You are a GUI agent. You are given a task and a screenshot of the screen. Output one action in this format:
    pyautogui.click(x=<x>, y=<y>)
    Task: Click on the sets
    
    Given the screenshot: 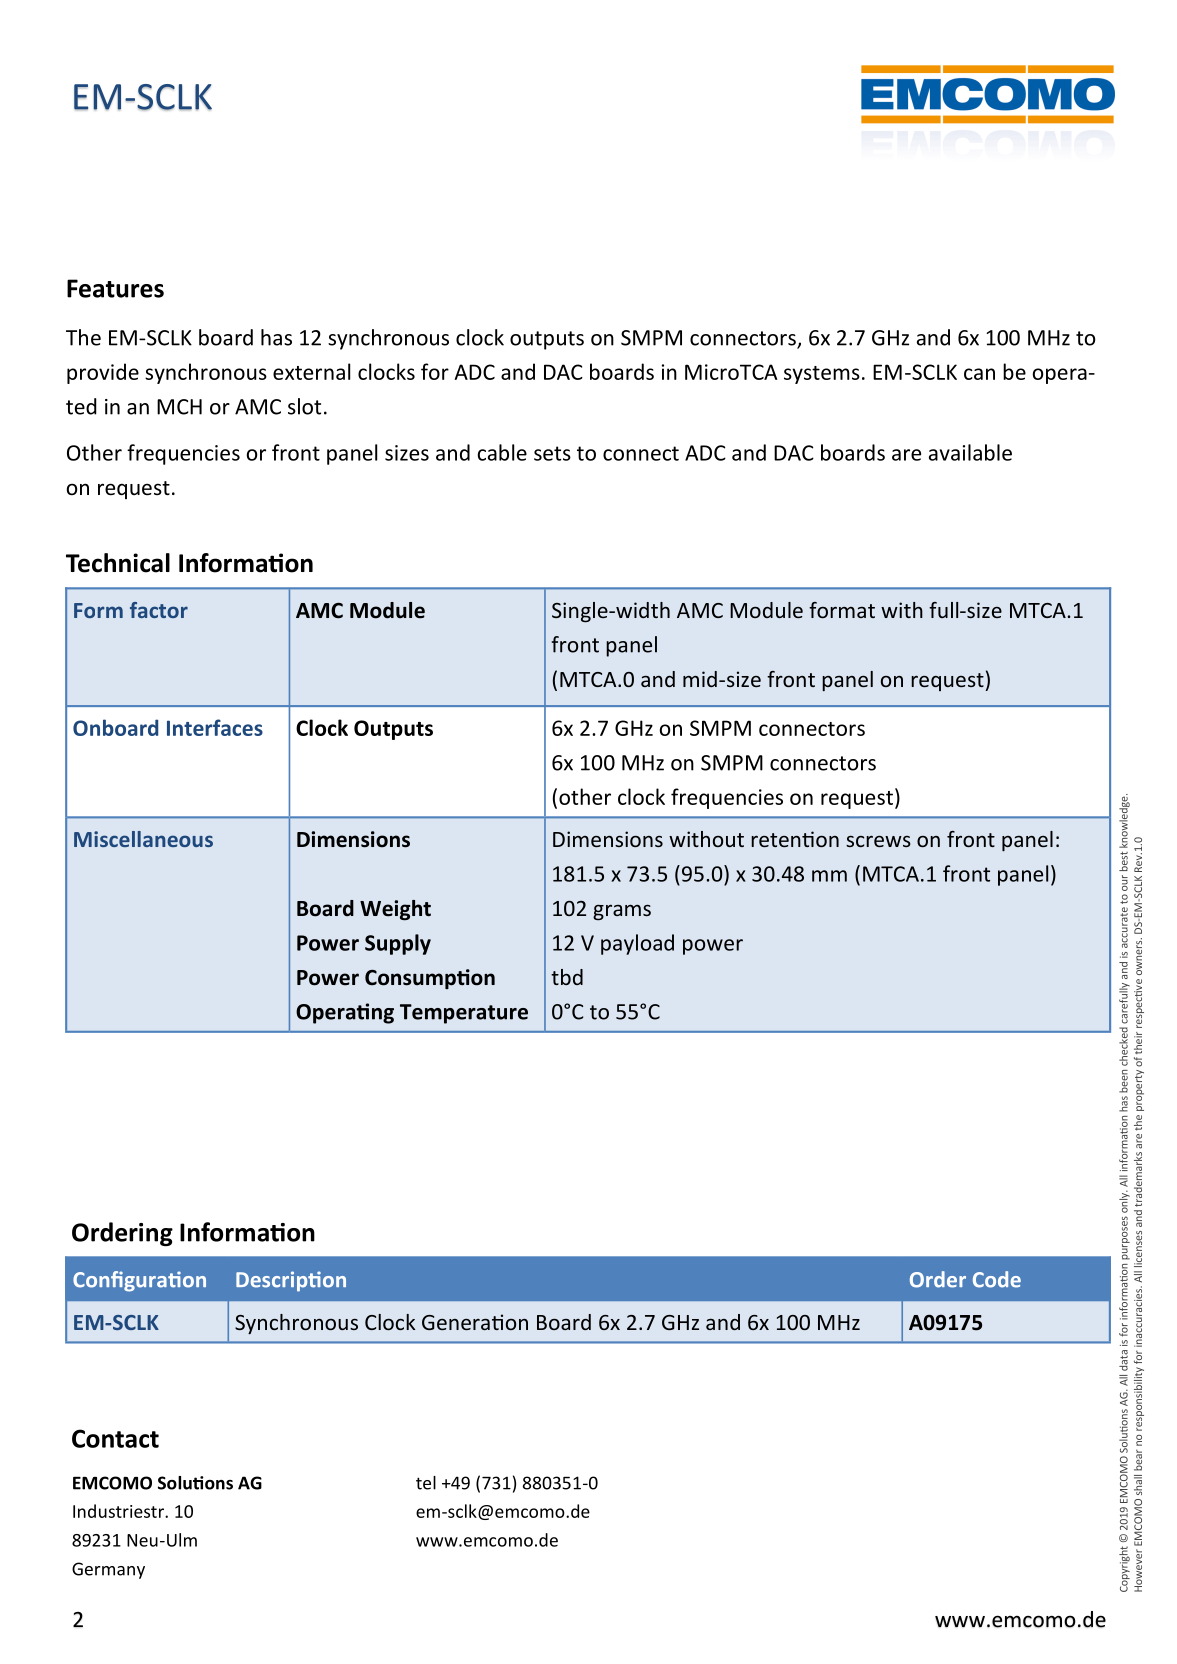 What is the action you would take?
    pyautogui.click(x=552, y=453)
